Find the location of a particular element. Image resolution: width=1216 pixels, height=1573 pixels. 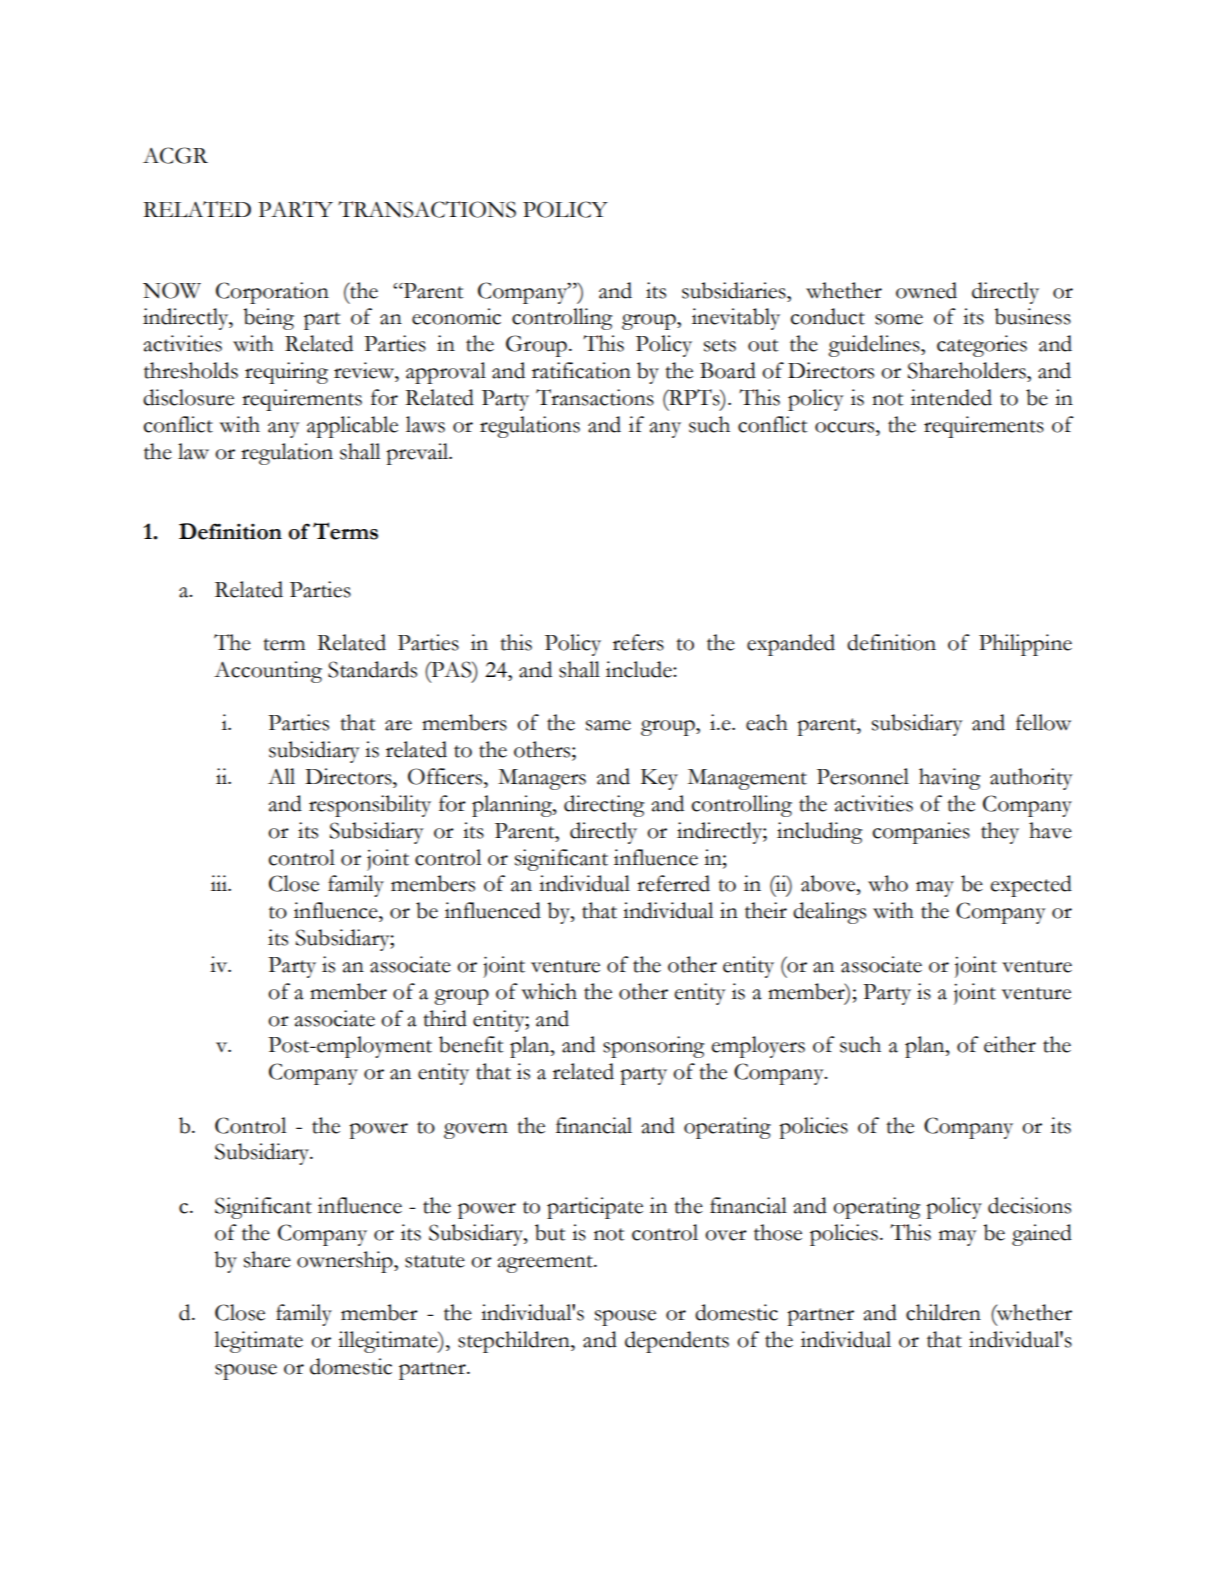

companies is located at coordinates (921, 833).
